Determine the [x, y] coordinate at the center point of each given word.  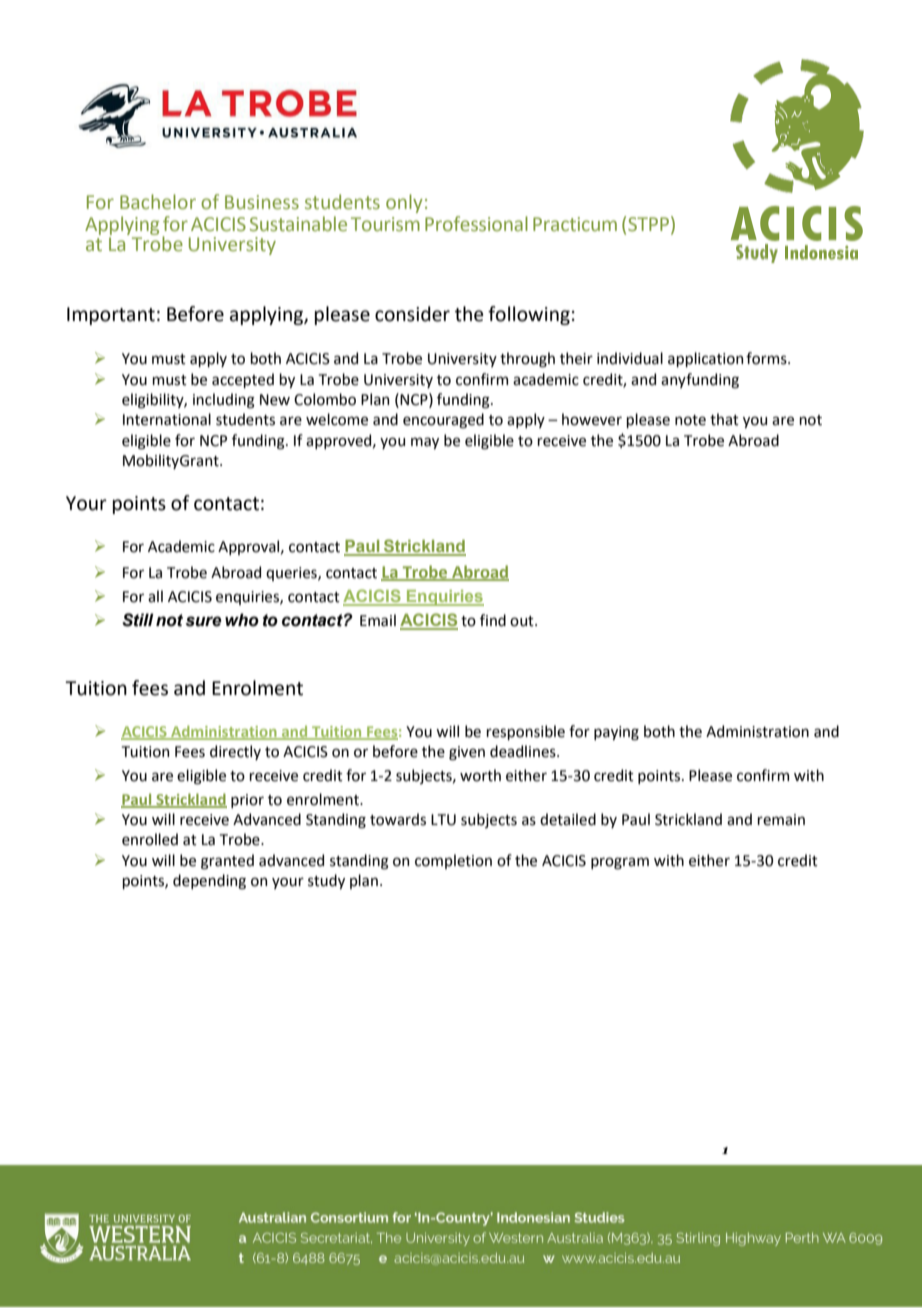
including [224, 401]
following [529, 315]
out [523, 621]
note [690, 420]
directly [235, 752]
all [155, 596]
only [404, 203]
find [493, 620]
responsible [525, 732]
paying [616, 733]
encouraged [443, 420]
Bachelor [158, 202]
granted [227, 862]
